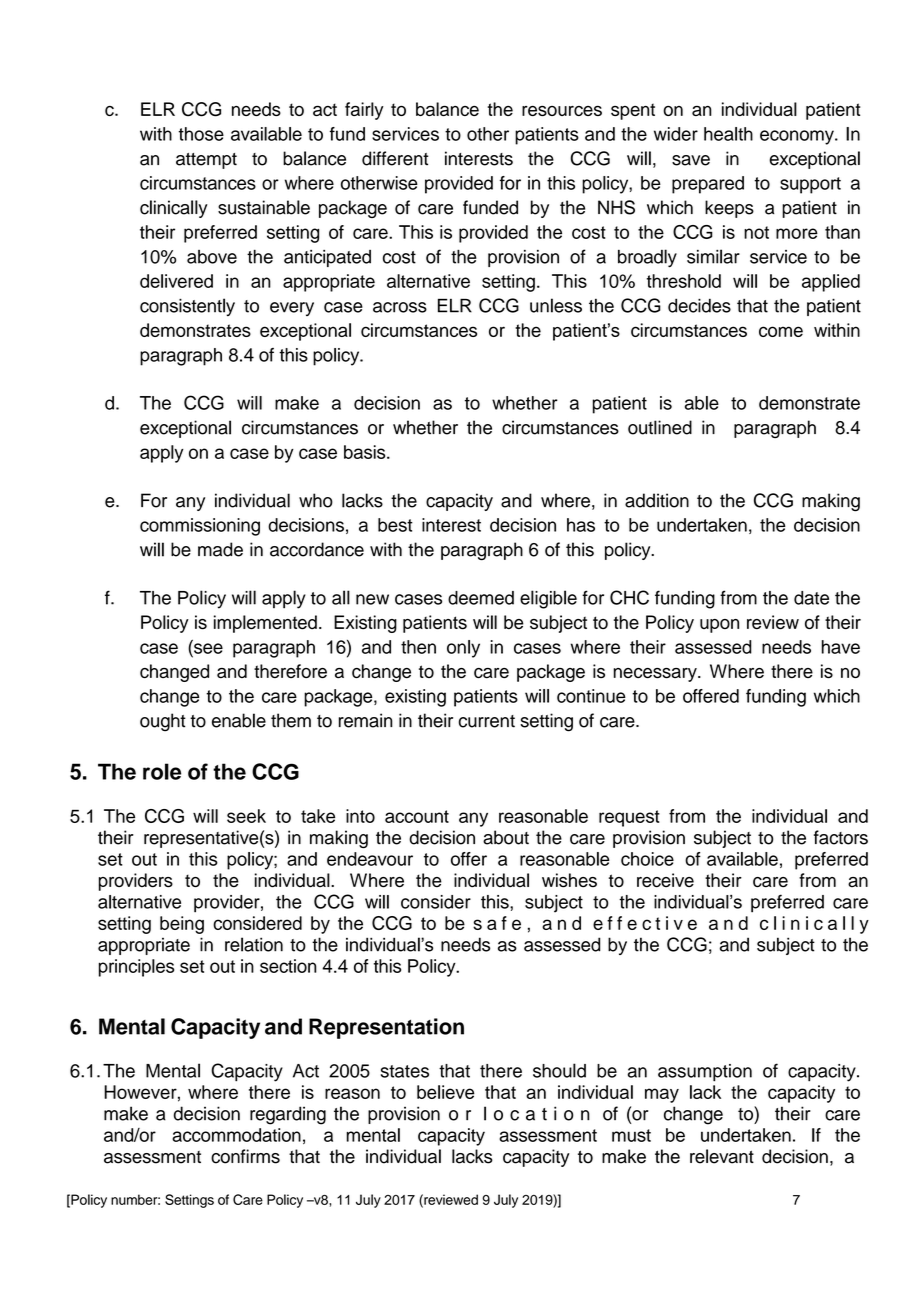 This screenshot has width=924, height=1307. I want to click on only, so click(463, 649).
